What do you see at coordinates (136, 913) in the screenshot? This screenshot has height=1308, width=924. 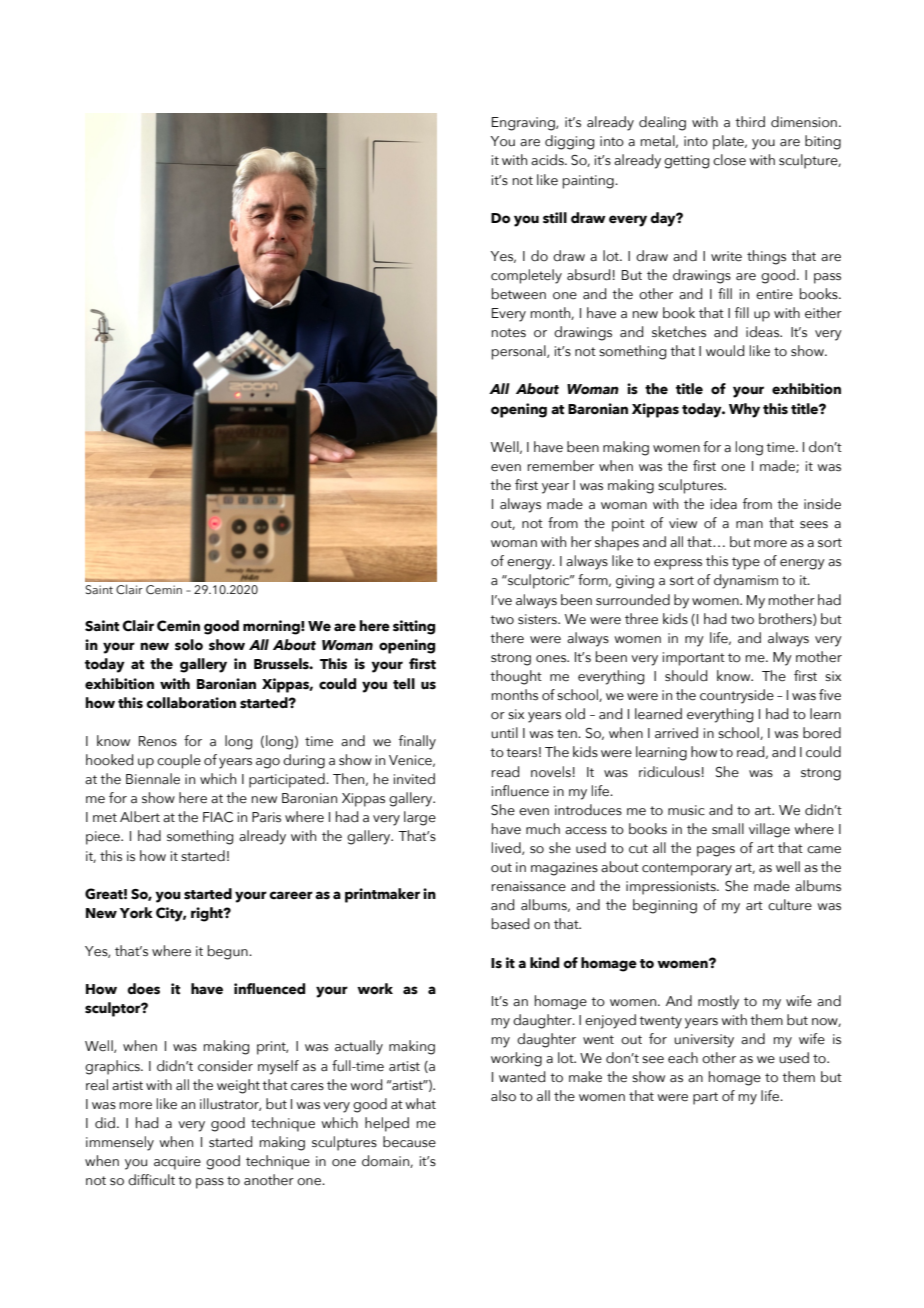 I see `York` at bounding box center [136, 913].
